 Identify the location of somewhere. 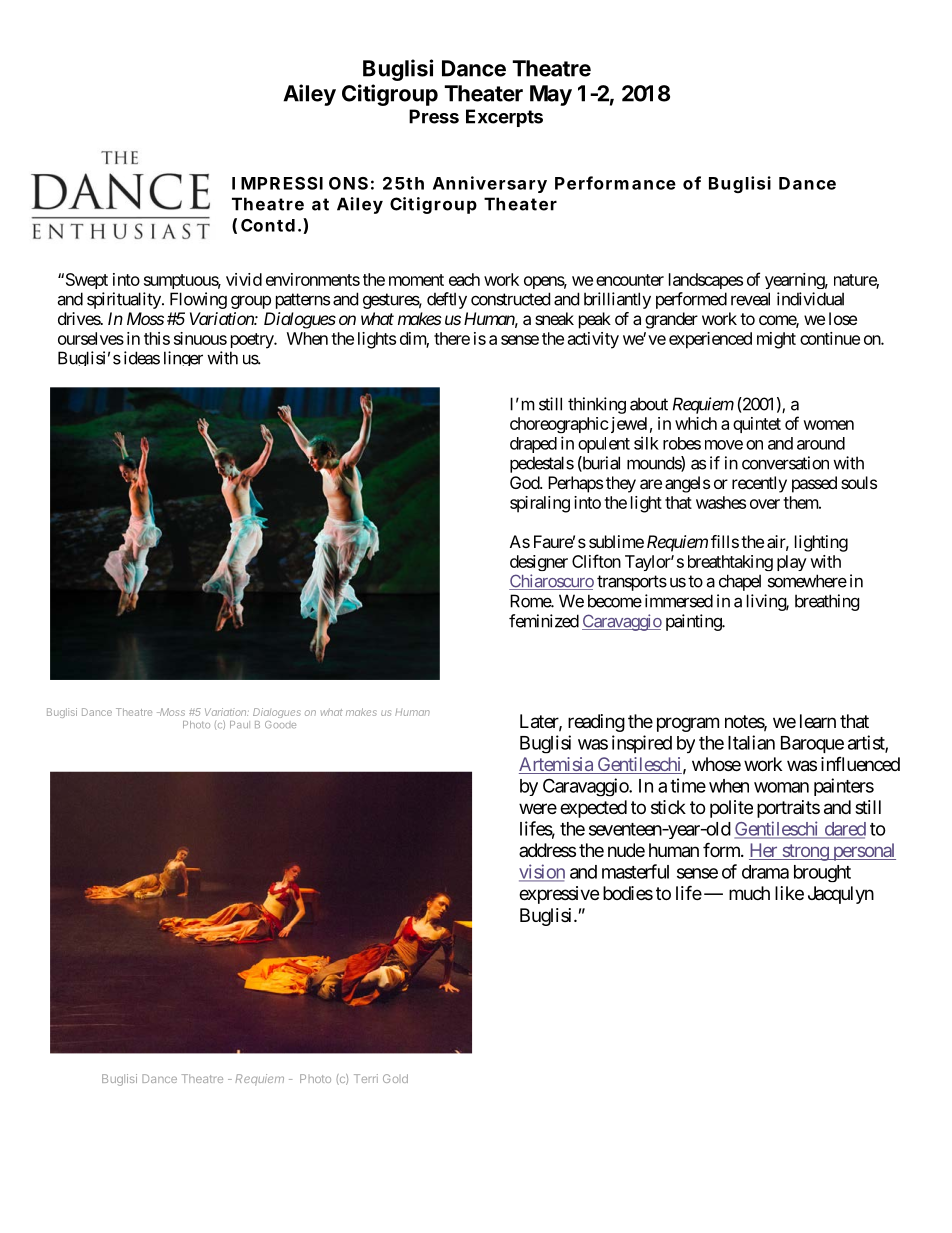
(807, 581).
